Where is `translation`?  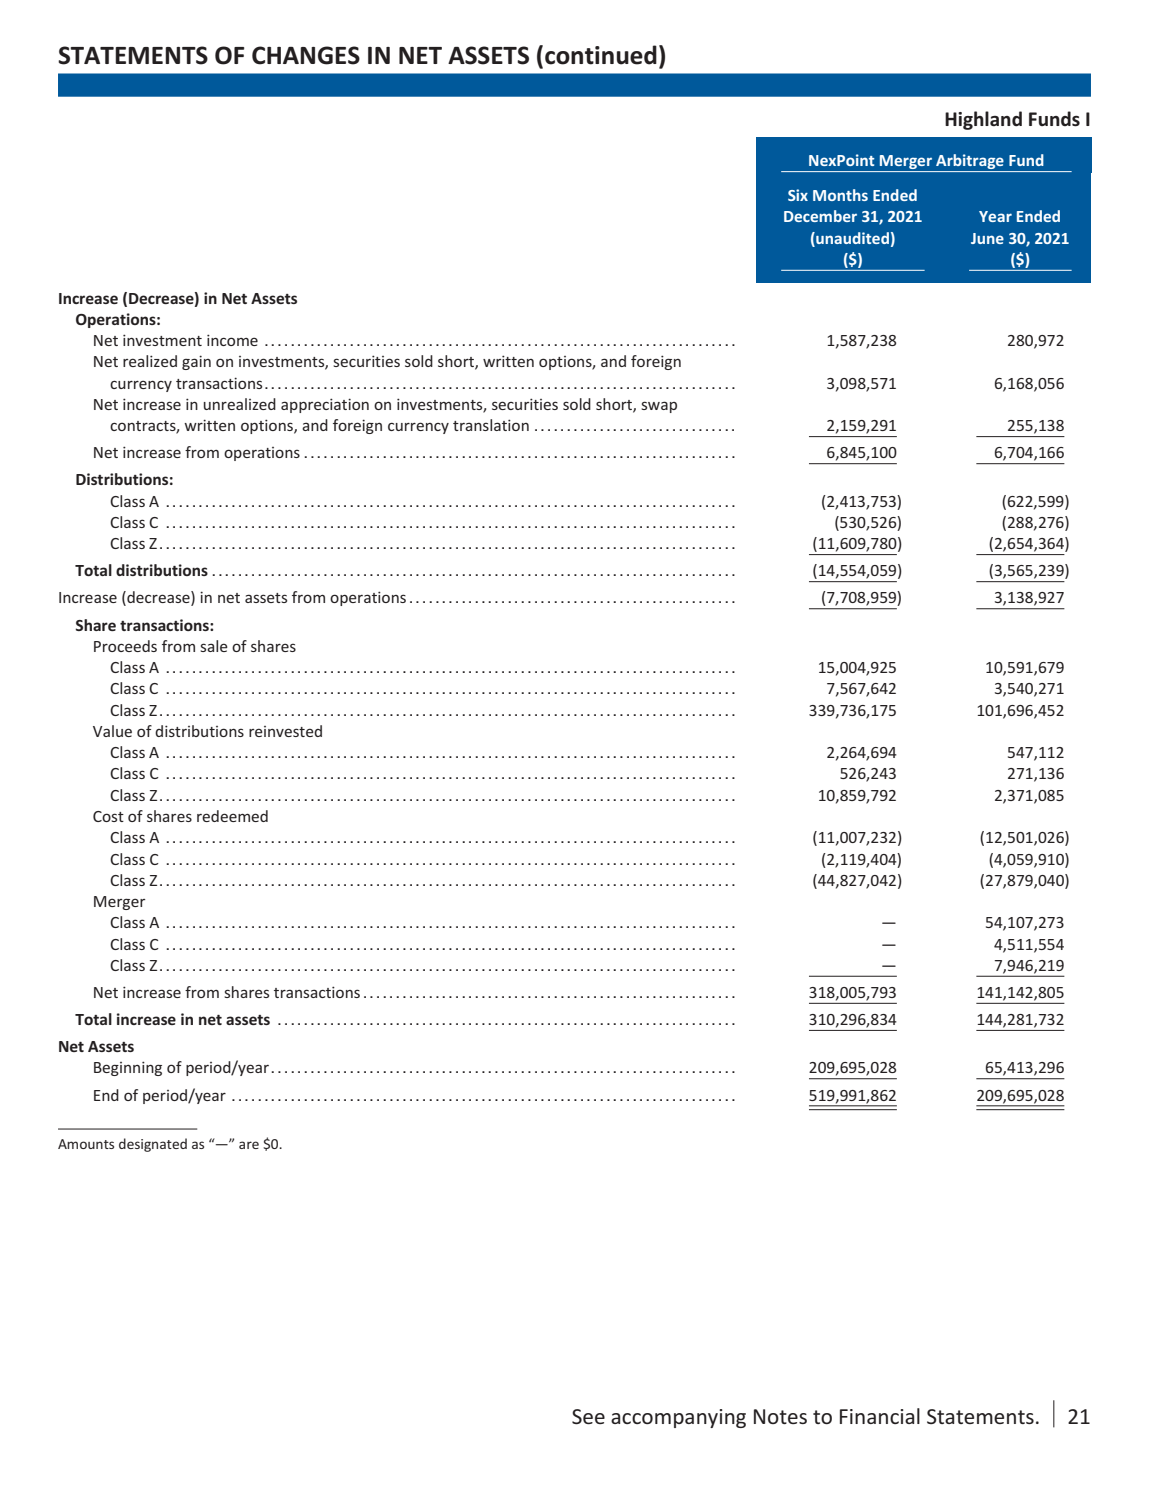 translation is located at coordinates (491, 425).
